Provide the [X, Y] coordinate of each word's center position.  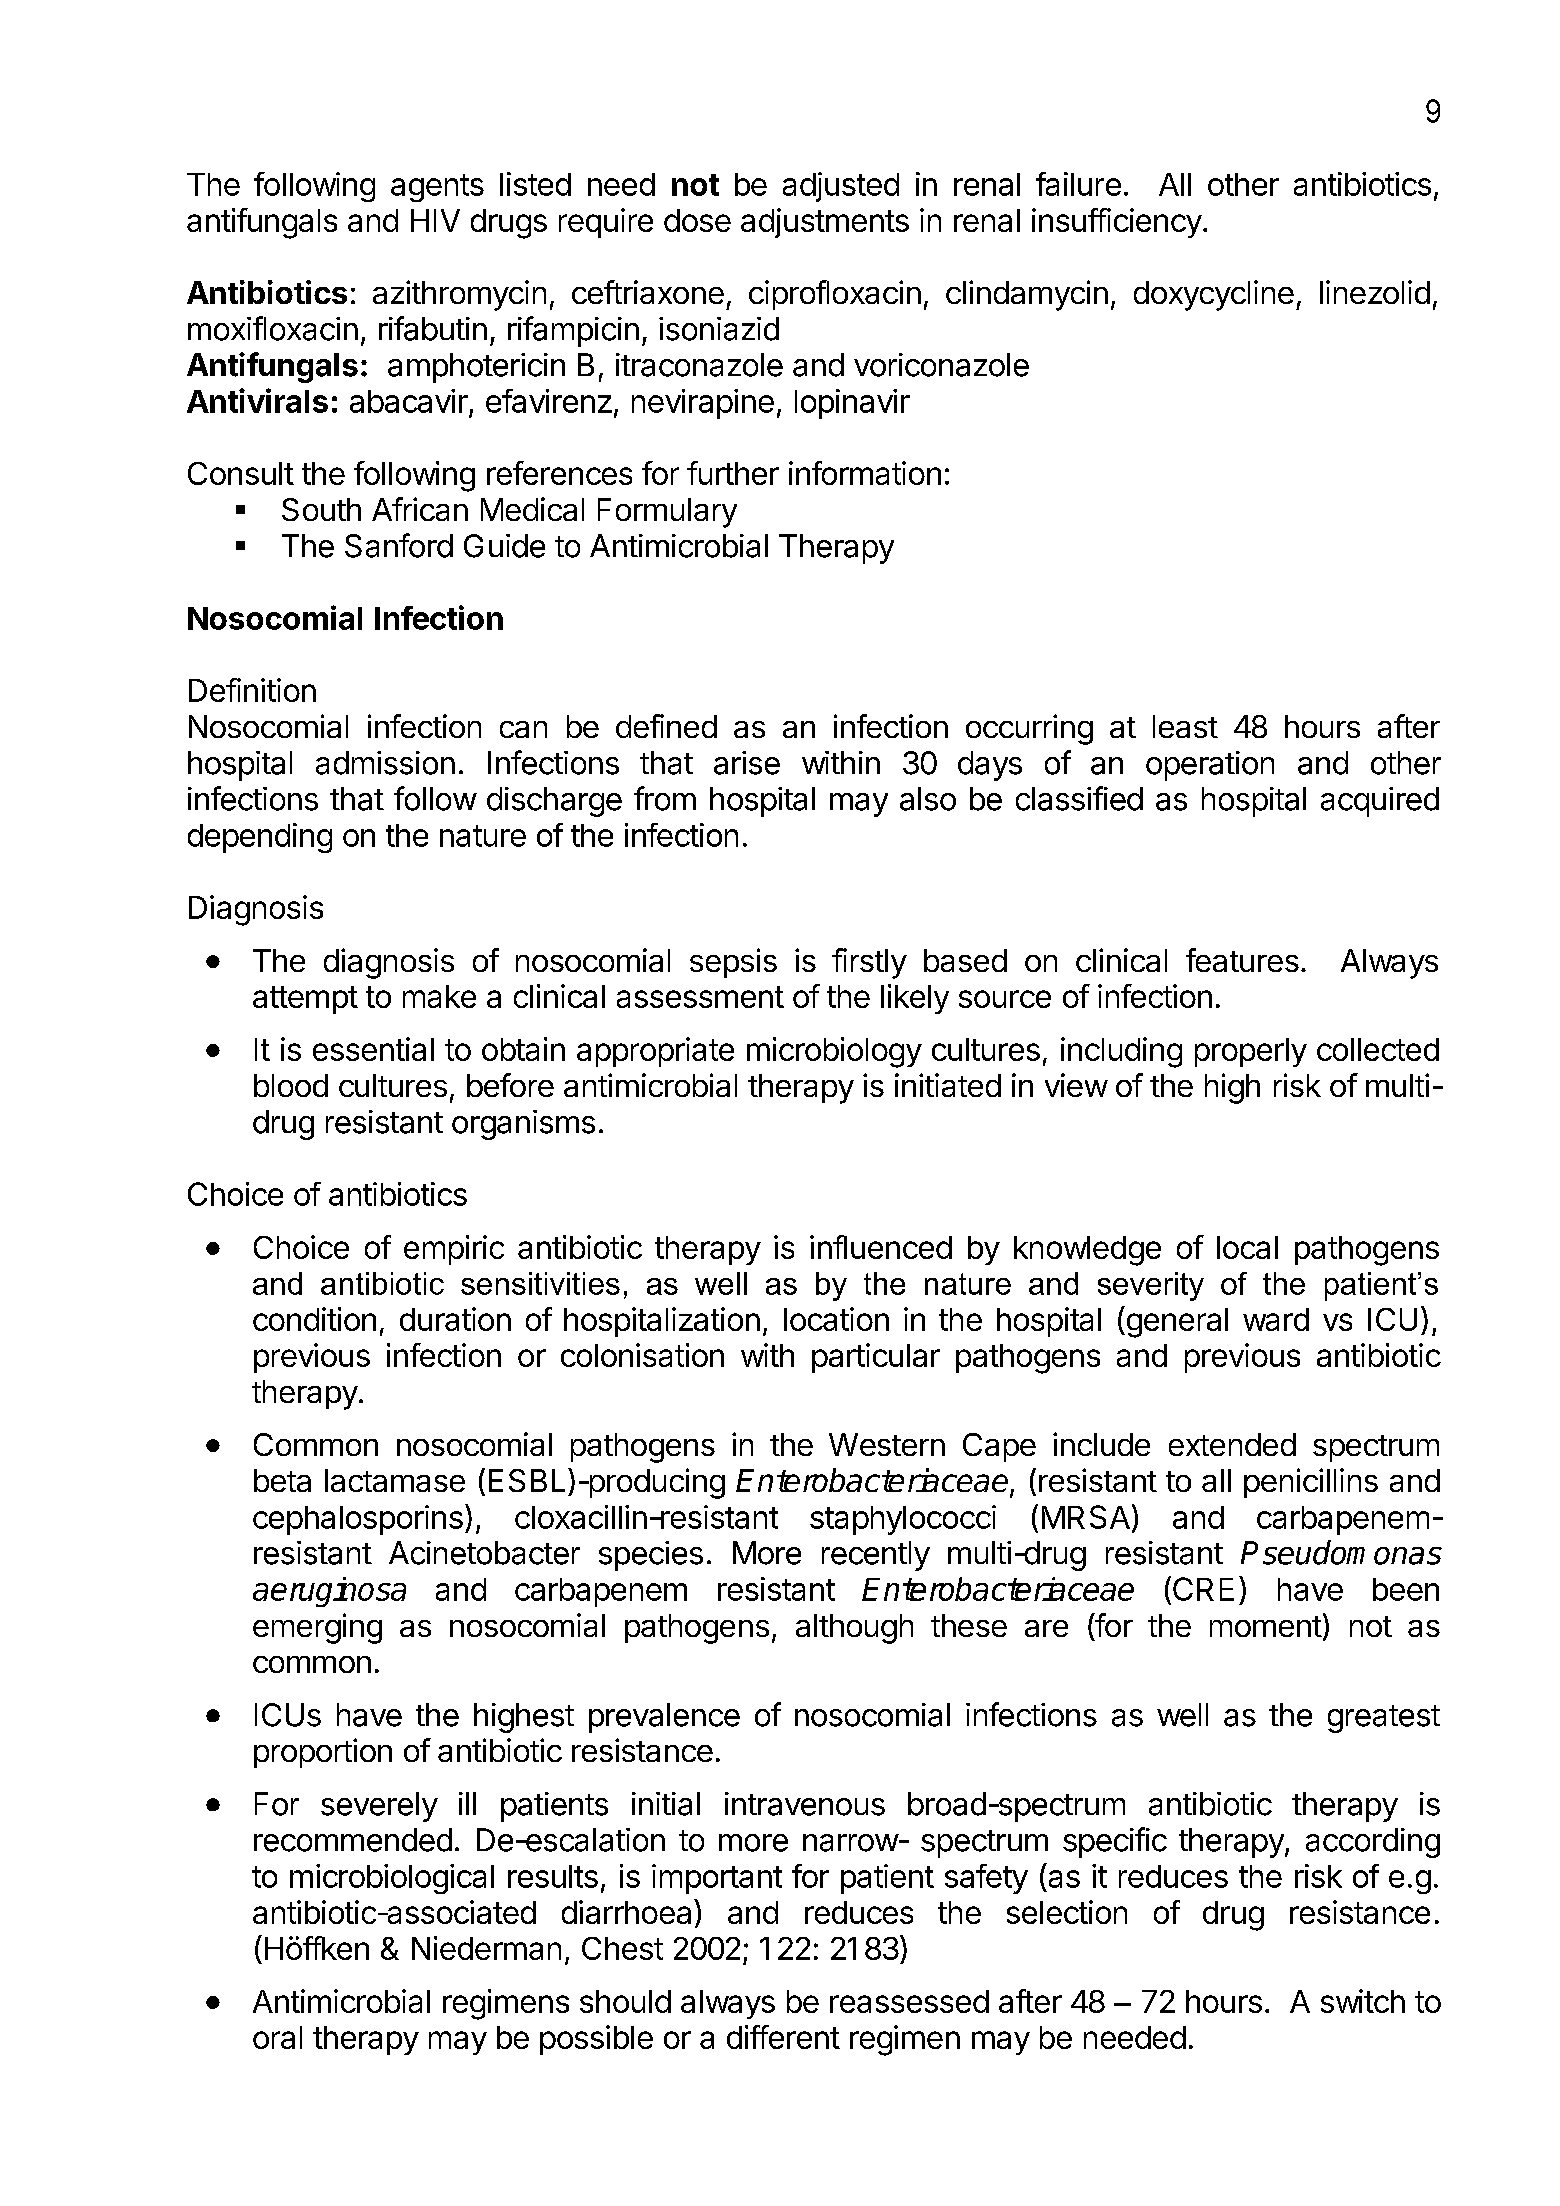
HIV [435, 220]
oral [277, 2037]
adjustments [825, 223]
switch [1363, 2001]
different [783, 2037]
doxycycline [1214, 295]
